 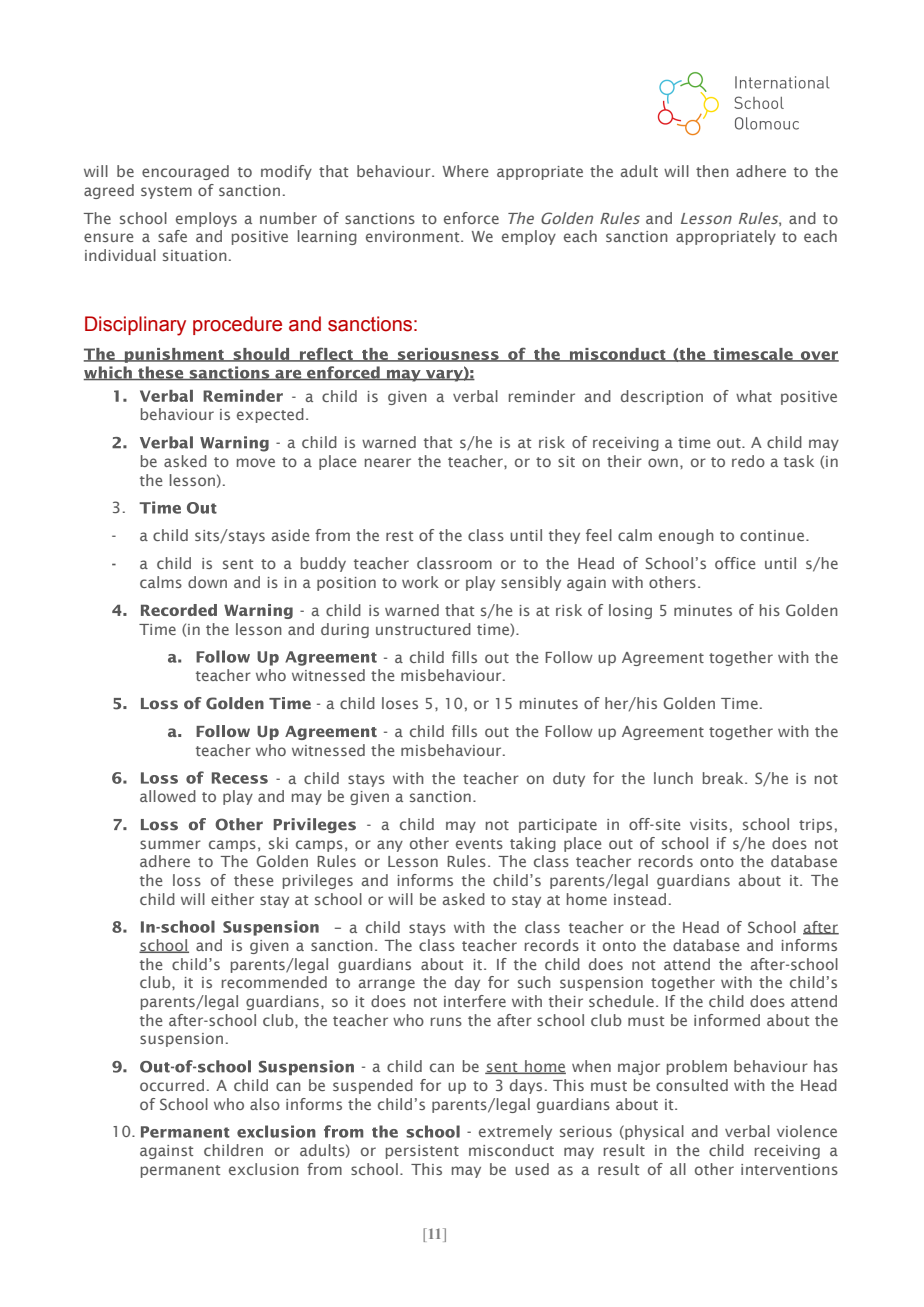 I want to click on system, so click(x=166, y=192).
